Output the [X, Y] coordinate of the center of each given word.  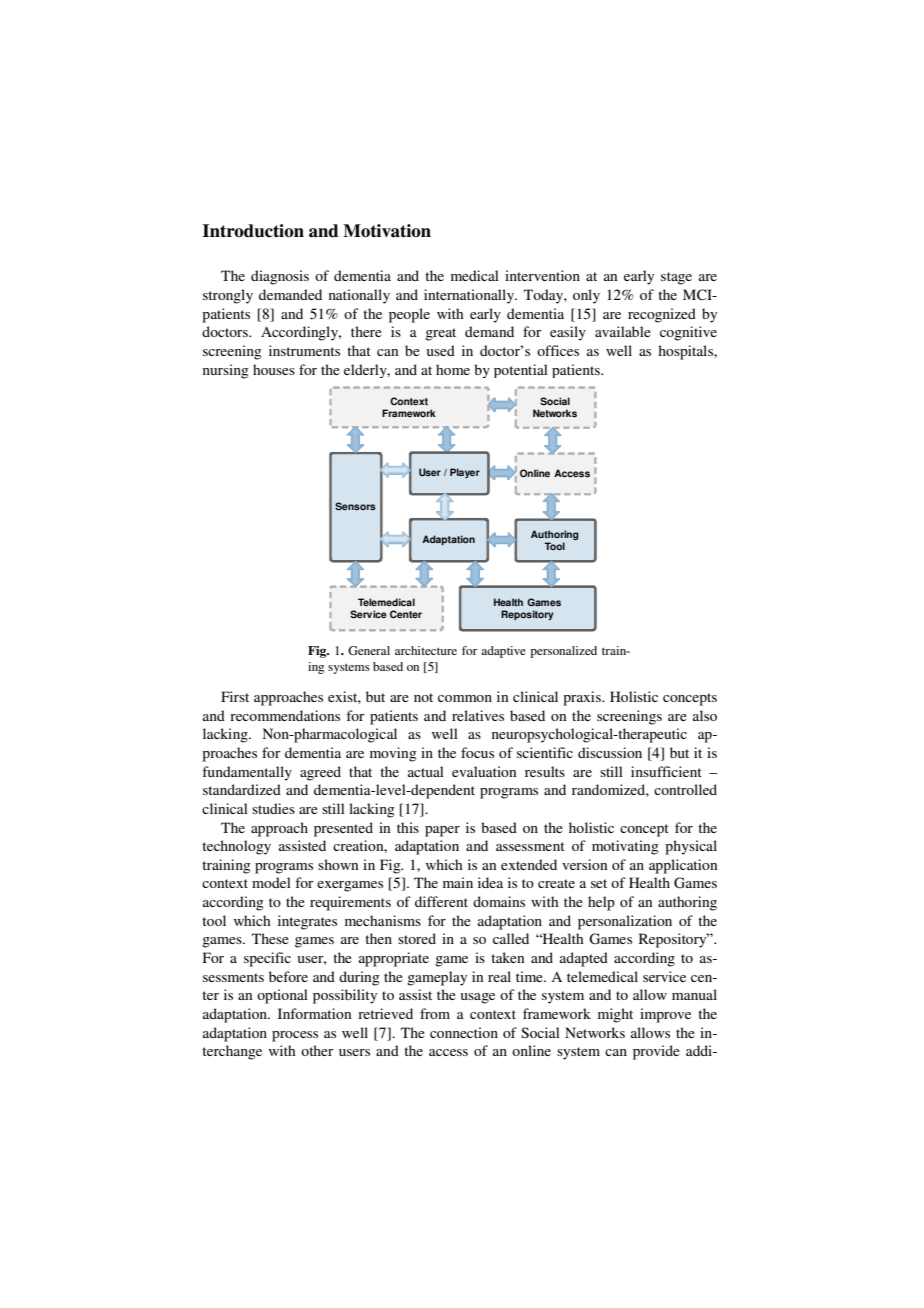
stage [676, 278]
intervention [542, 275]
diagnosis [280, 277]
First [235, 696]
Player [465, 473]
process [295, 1036]
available [623, 331]
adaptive [503, 652]
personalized [563, 652]
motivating [625, 847]
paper [442, 831]
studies [273, 808]
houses [274, 369]
